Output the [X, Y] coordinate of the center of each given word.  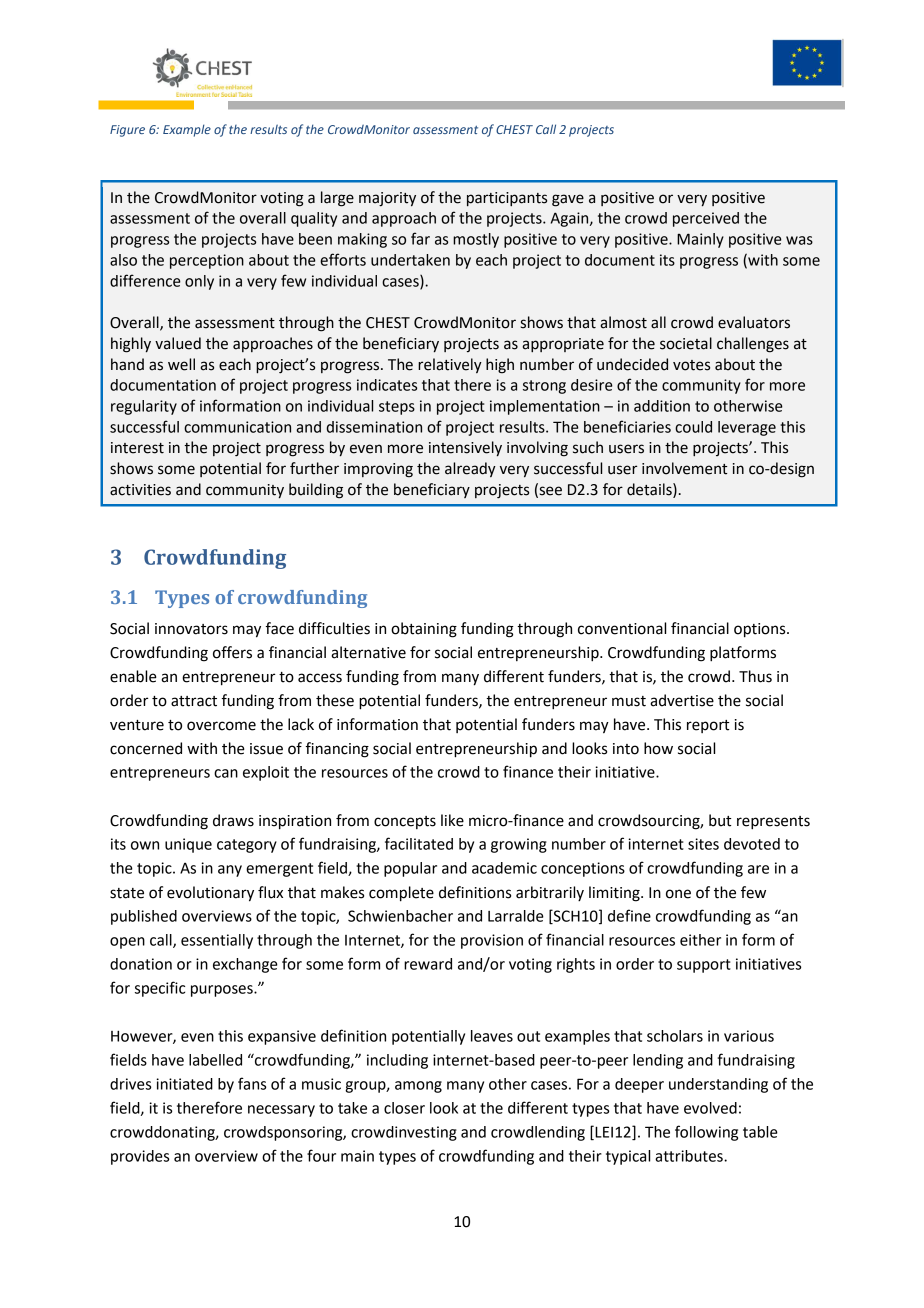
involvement [684, 468]
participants [507, 199]
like [452, 820]
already [470, 469]
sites [703, 844]
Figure [127, 131]
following [706, 1133]
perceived [706, 219]
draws [233, 820]
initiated [184, 1084]
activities [140, 490]
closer [404, 1108]
